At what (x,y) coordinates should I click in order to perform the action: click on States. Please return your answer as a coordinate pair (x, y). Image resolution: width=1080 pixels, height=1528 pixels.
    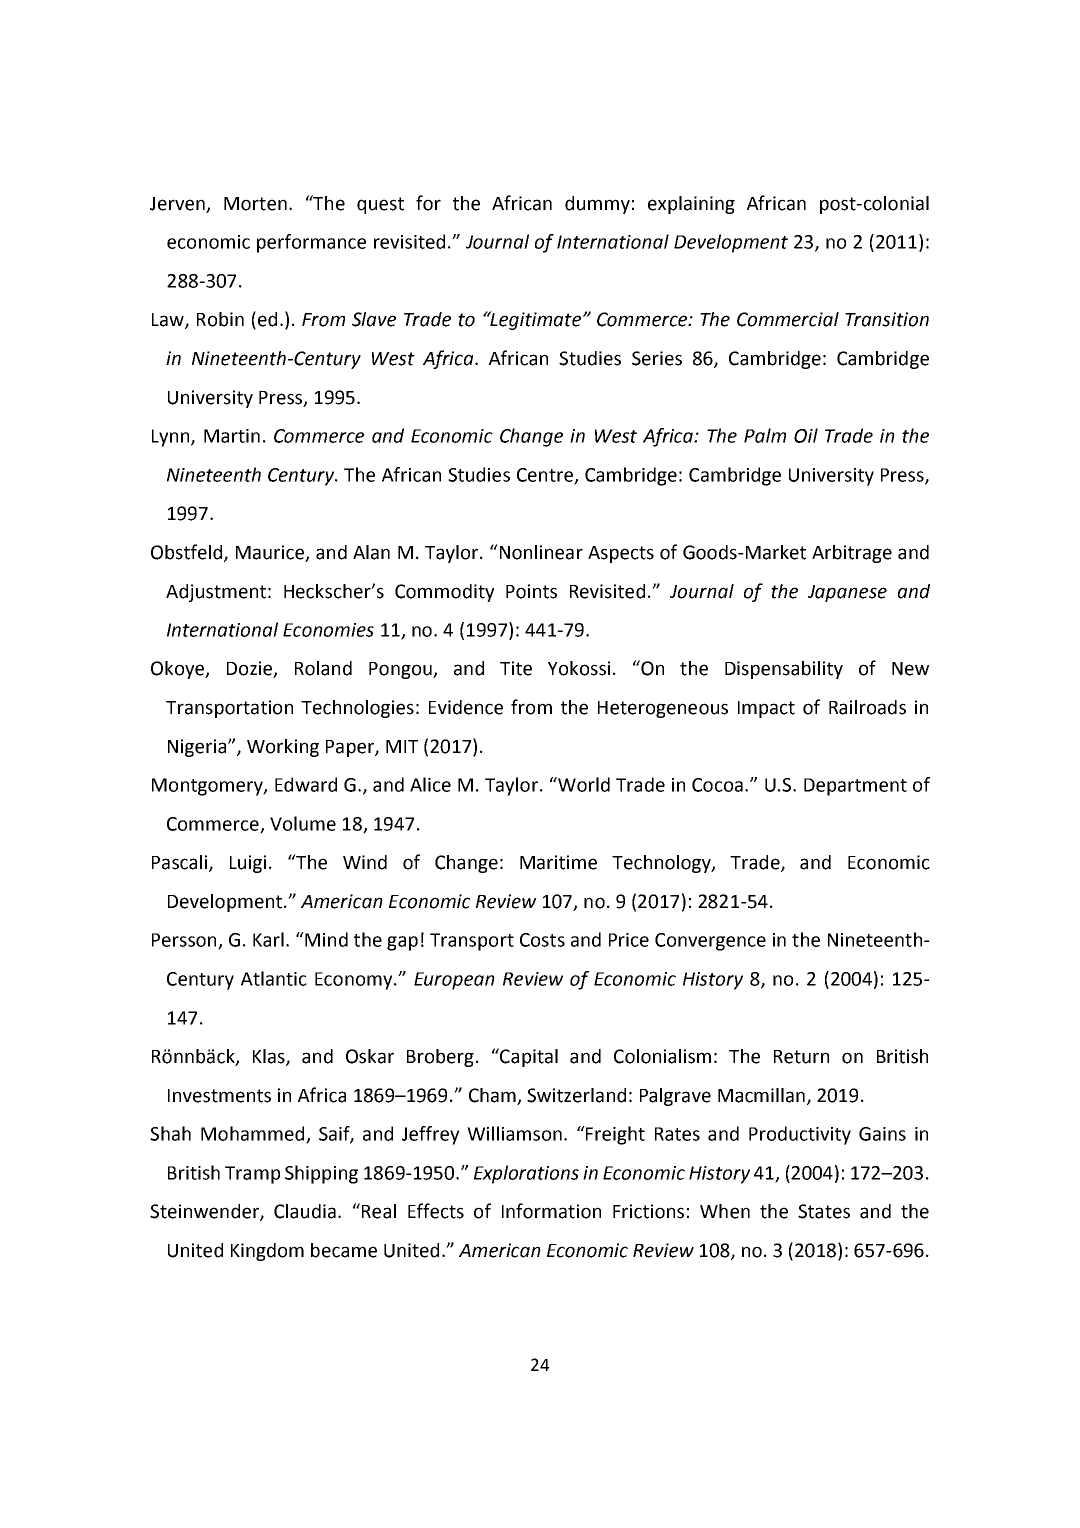
    Looking at the image, I should click on (824, 1211).
